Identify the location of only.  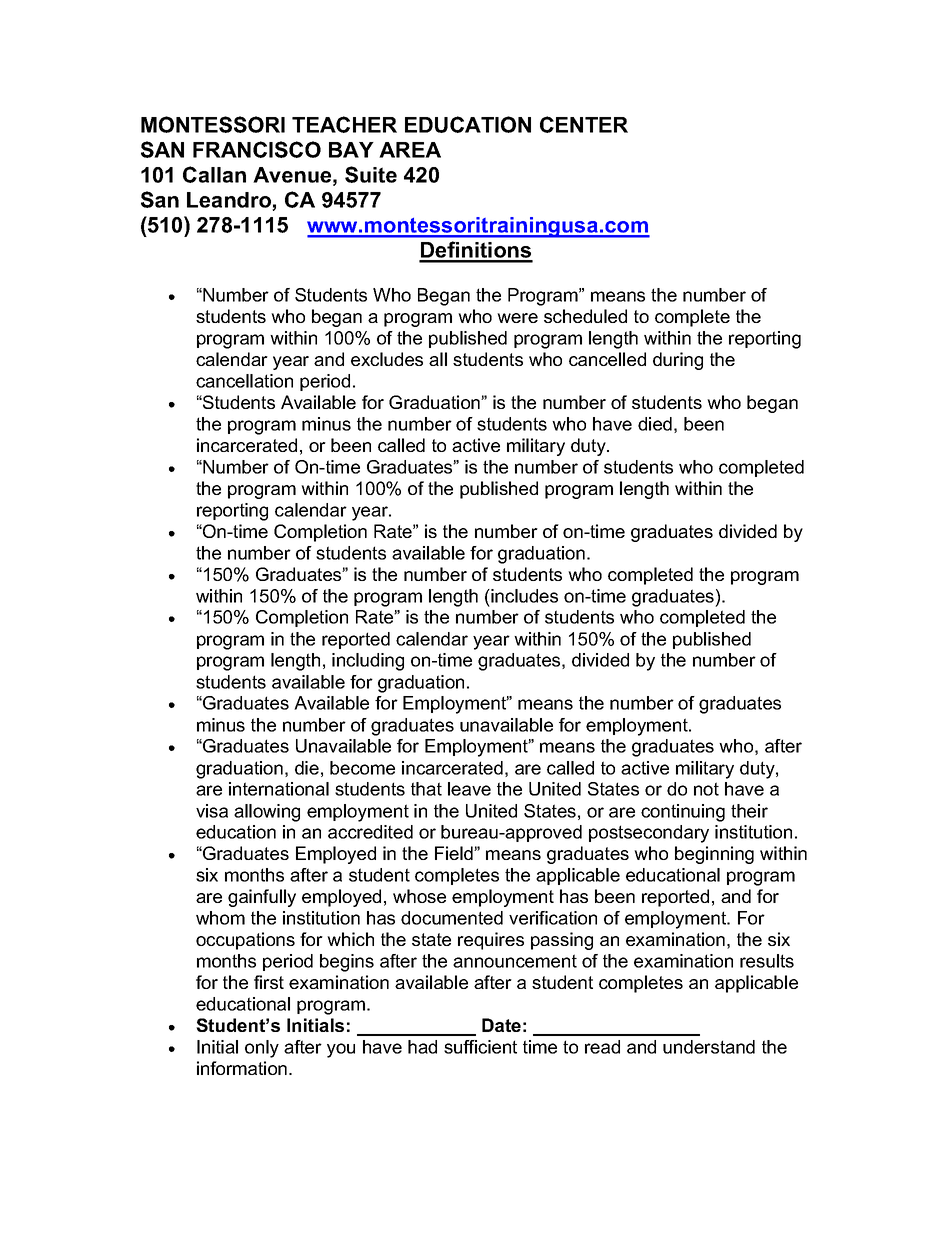
(262, 1049).
